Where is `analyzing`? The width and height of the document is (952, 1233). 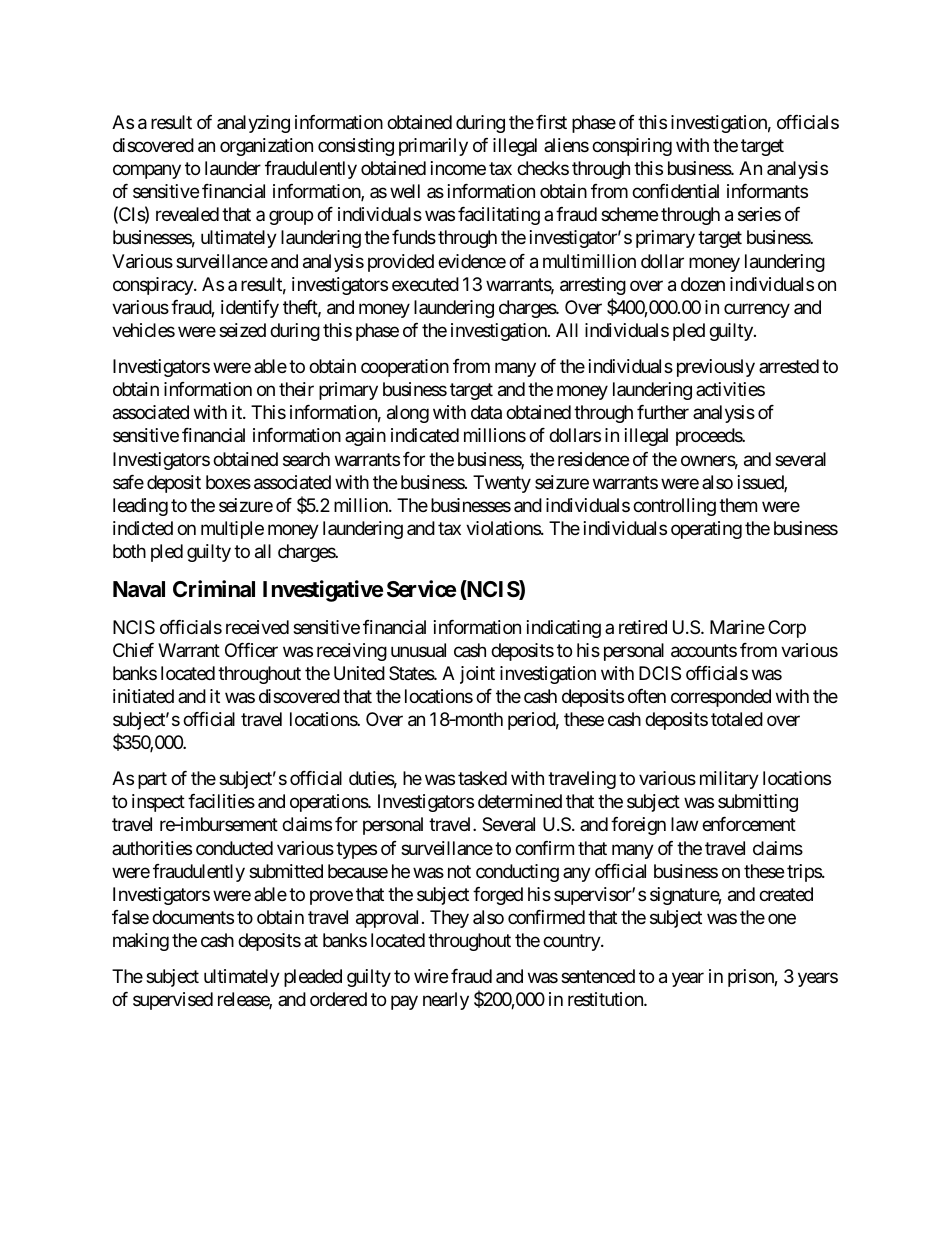
analyzing is located at coordinates (253, 124).
